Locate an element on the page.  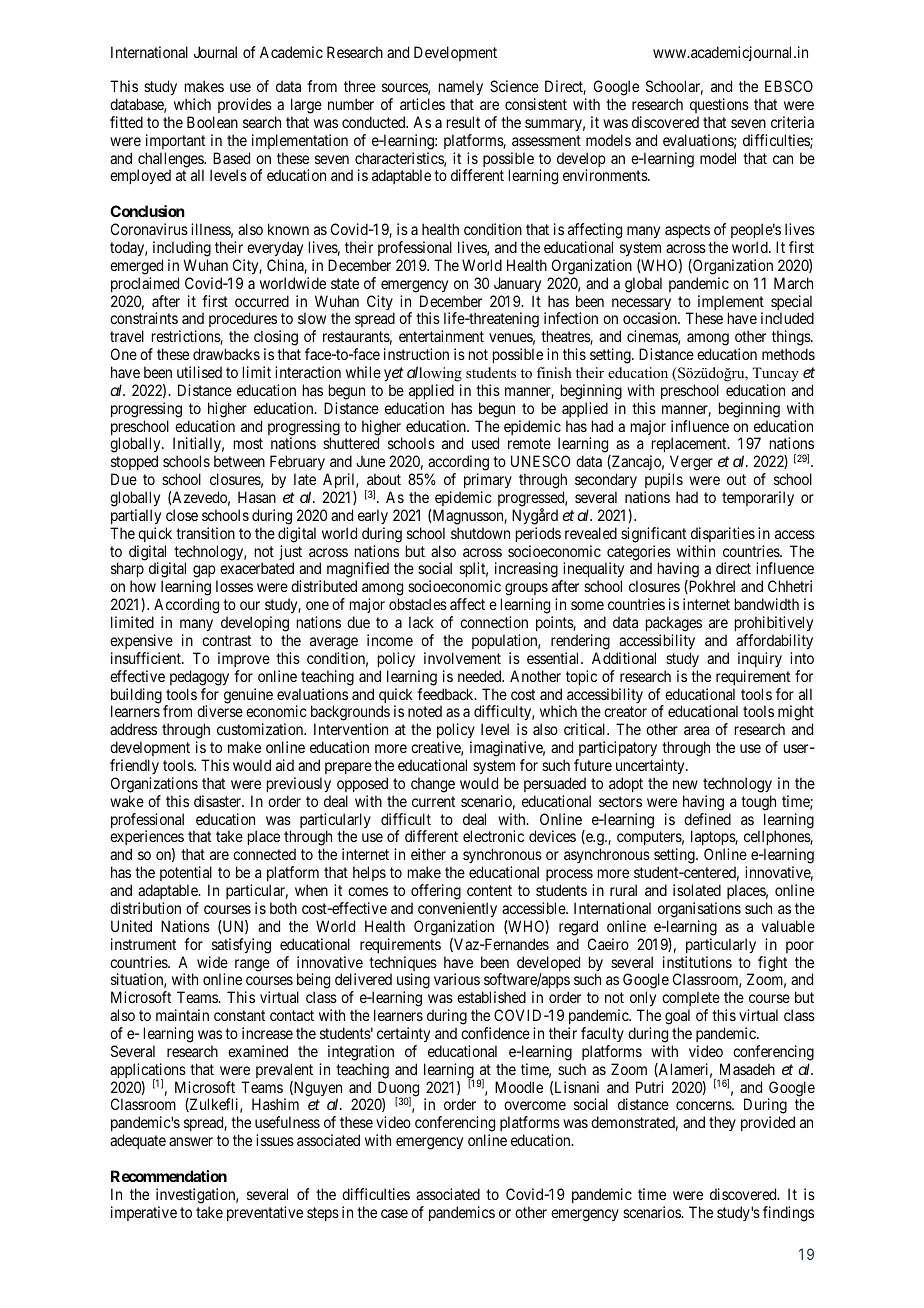
Boolean is located at coordinates (212, 122).
